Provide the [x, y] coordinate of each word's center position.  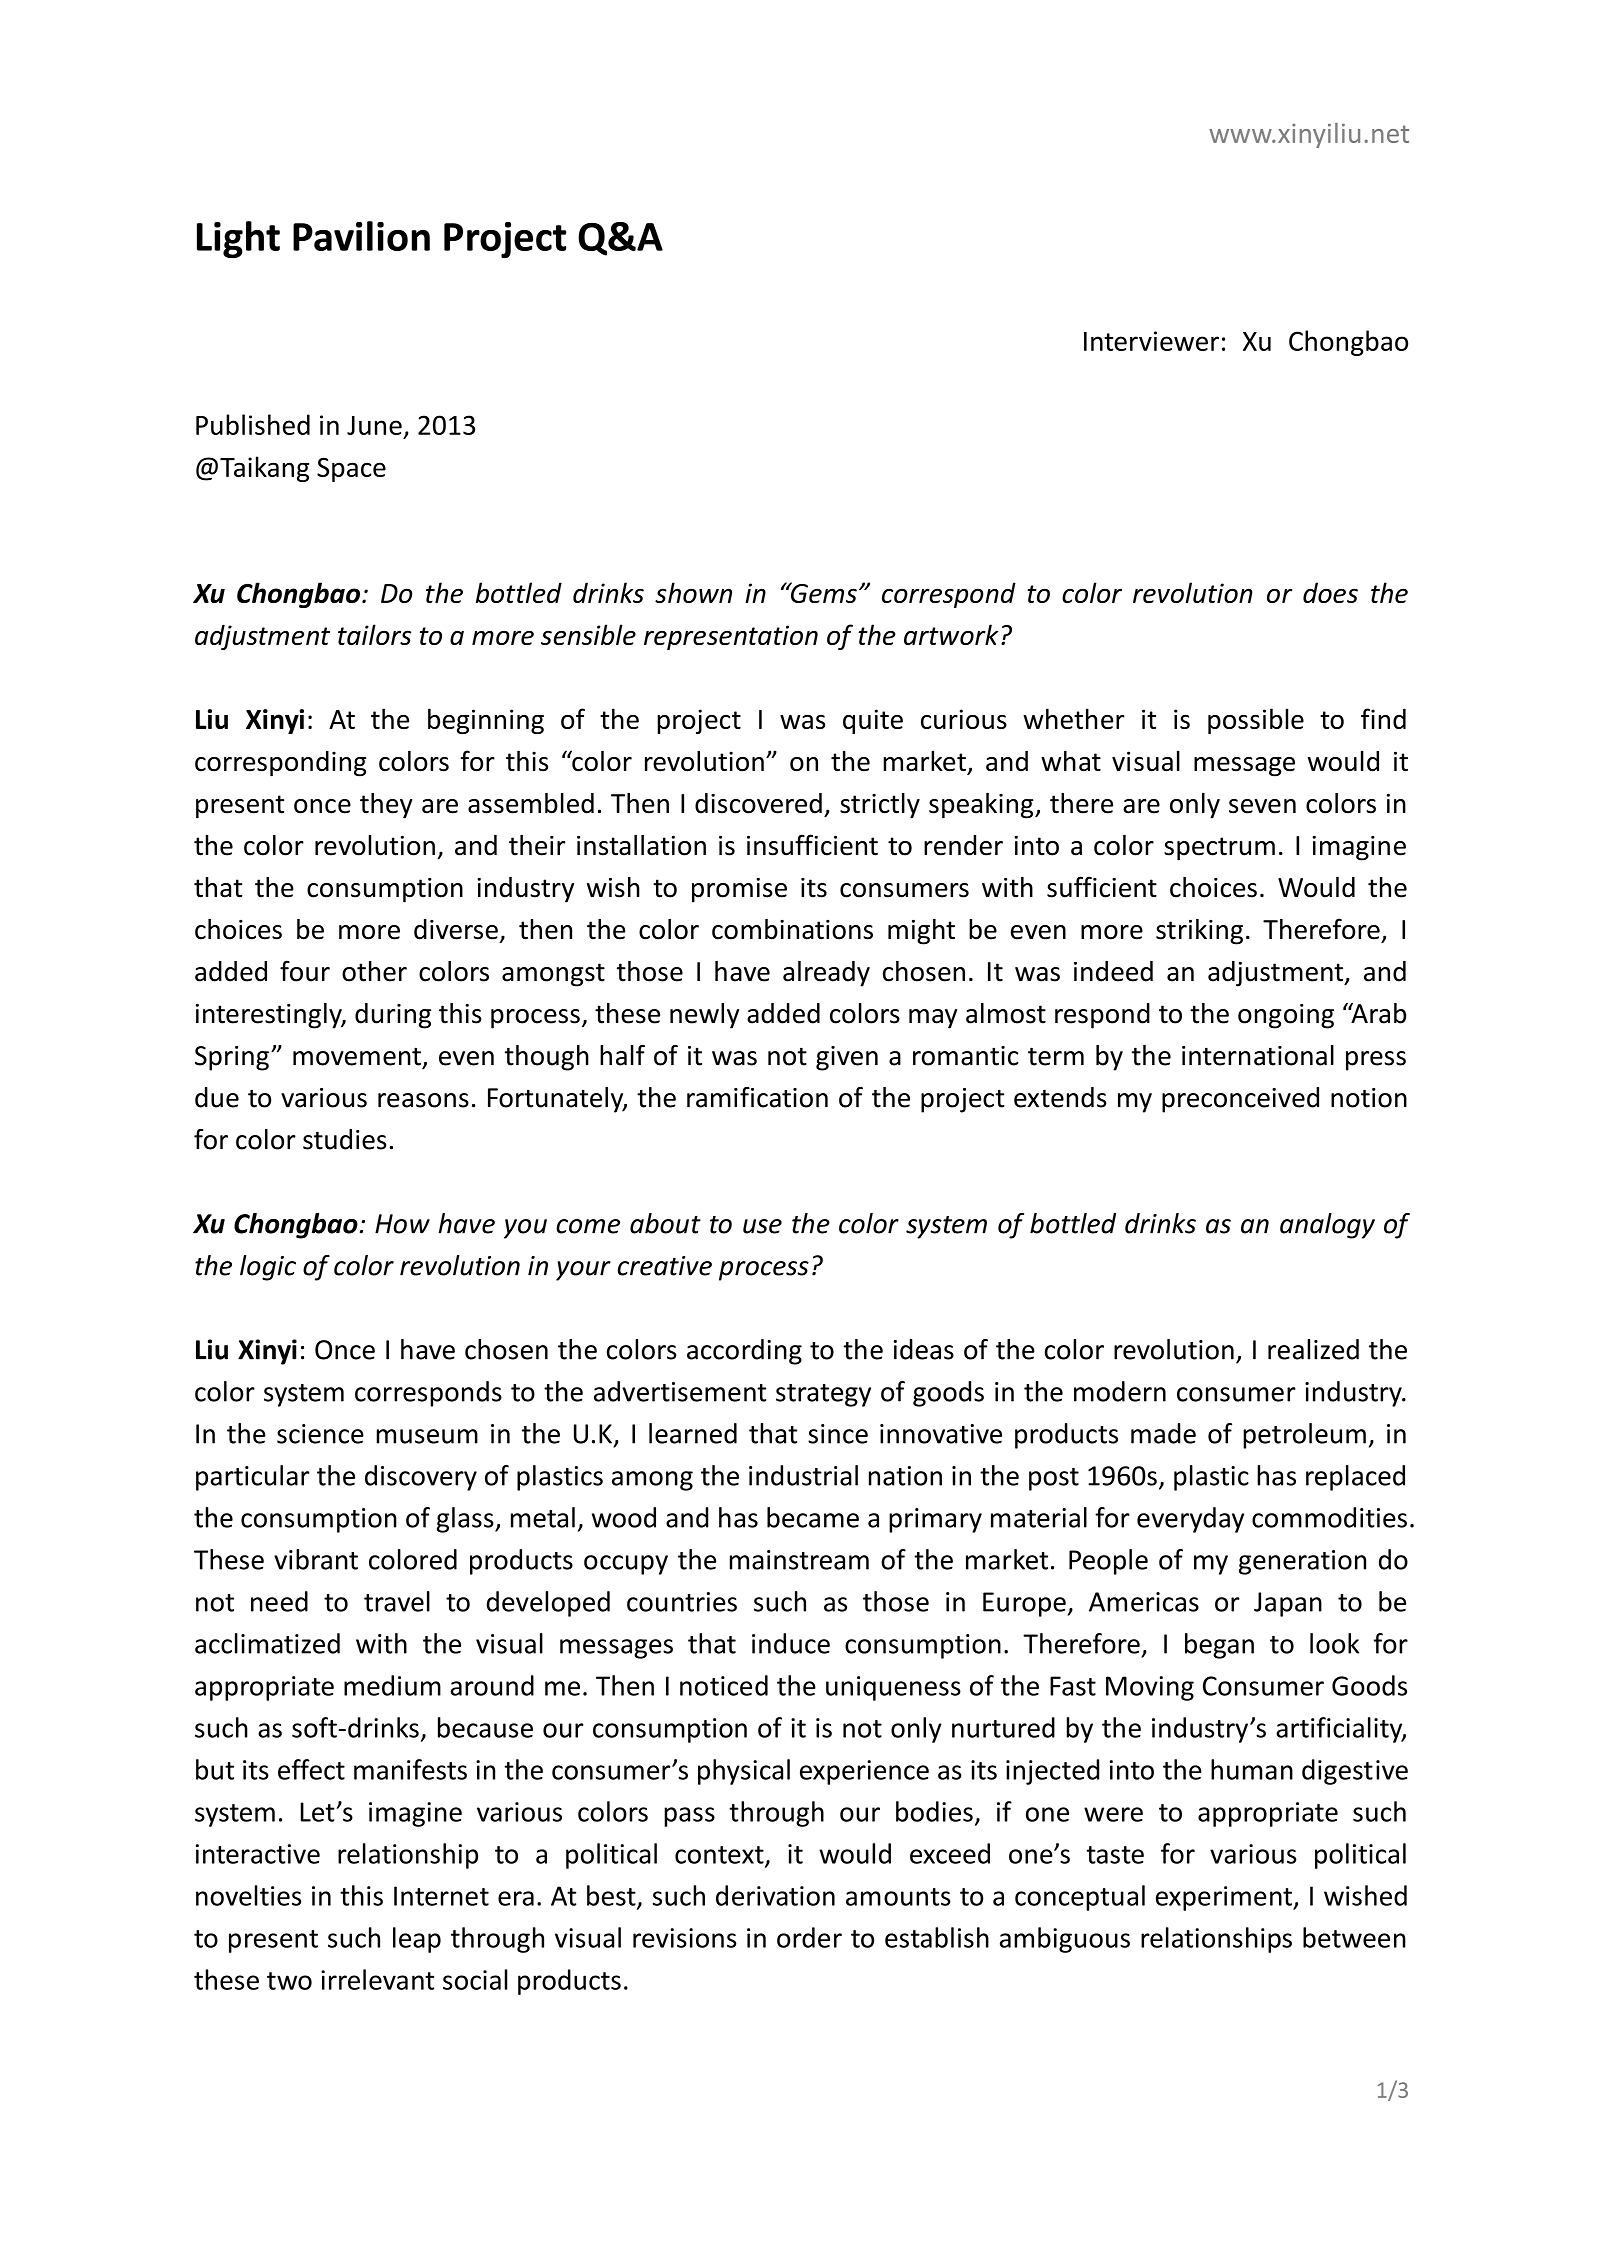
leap [417, 1940]
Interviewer [1151, 341]
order [809, 1937]
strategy [823, 1395]
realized [1313, 1349]
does [1330, 592]
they [386, 806]
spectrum [1219, 849]
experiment [1225, 1898]
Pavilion [361, 236]
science [320, 1434]
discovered [758, 803]
